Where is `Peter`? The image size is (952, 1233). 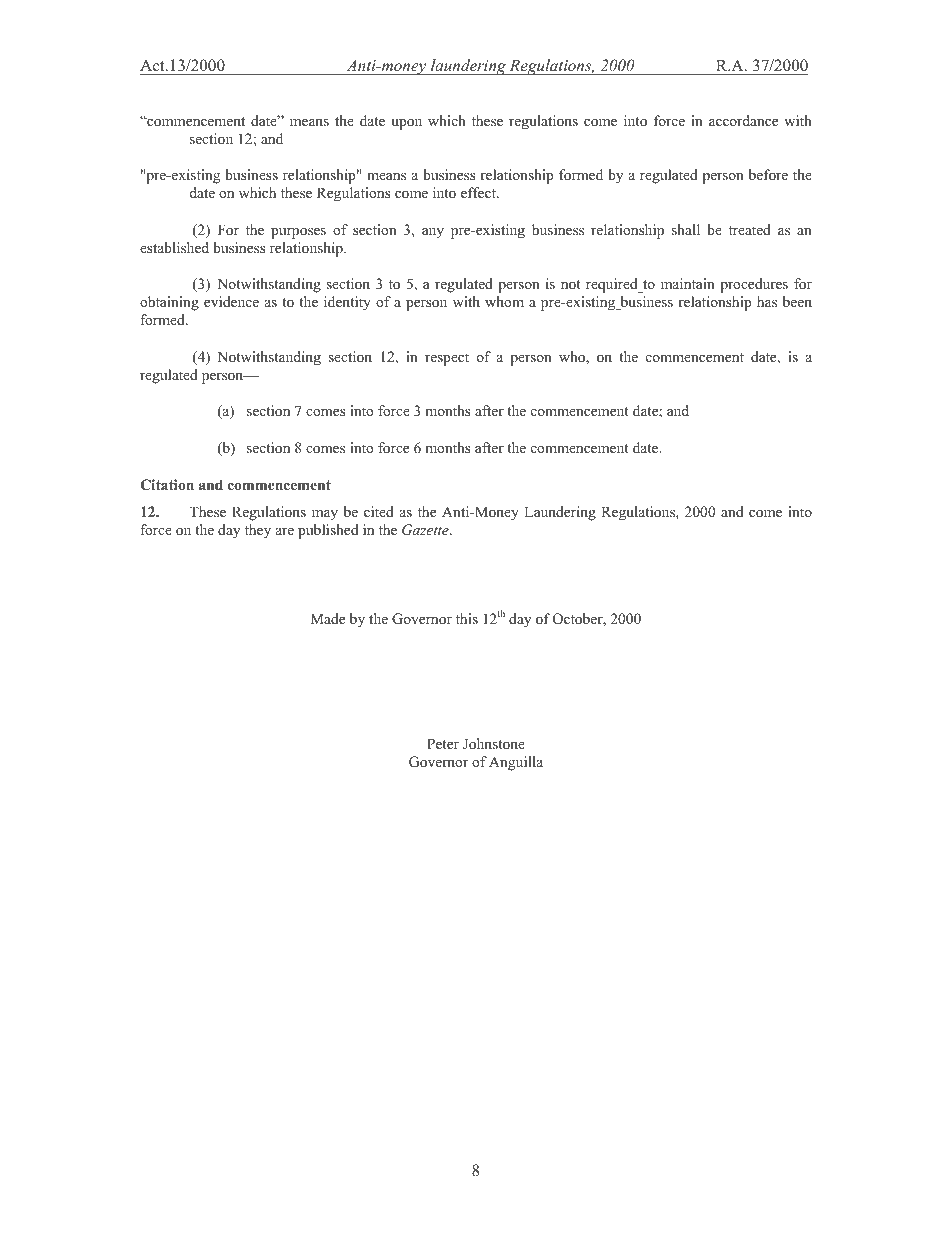
Peter is located at coordinates (443, 743).
